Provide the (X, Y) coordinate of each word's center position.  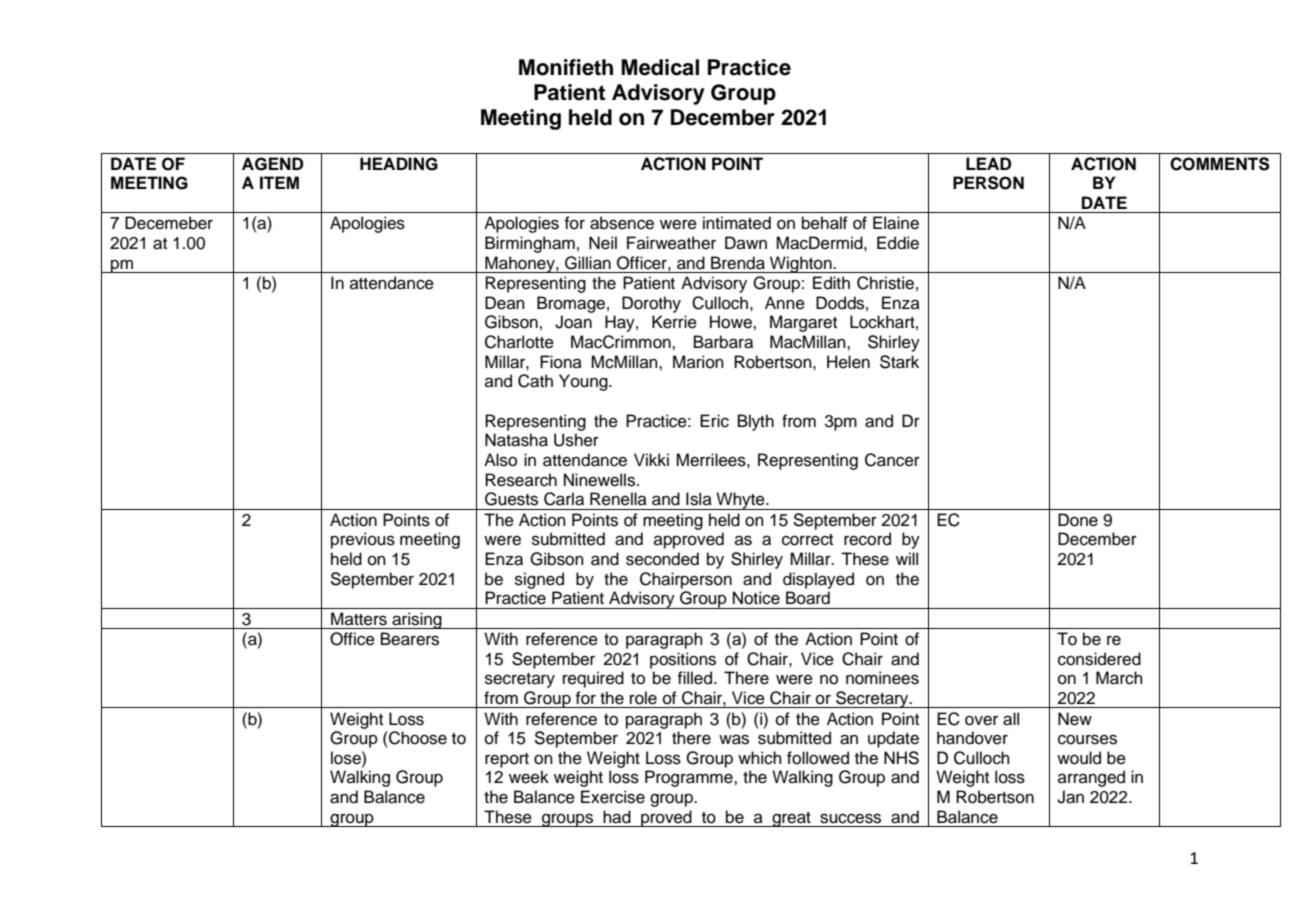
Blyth (756, 422)
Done (1078, 520)
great (791, 819)
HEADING (399, 164)
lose (347, 758)
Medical (660, 67)
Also (500, 460)
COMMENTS (1220, 164)
